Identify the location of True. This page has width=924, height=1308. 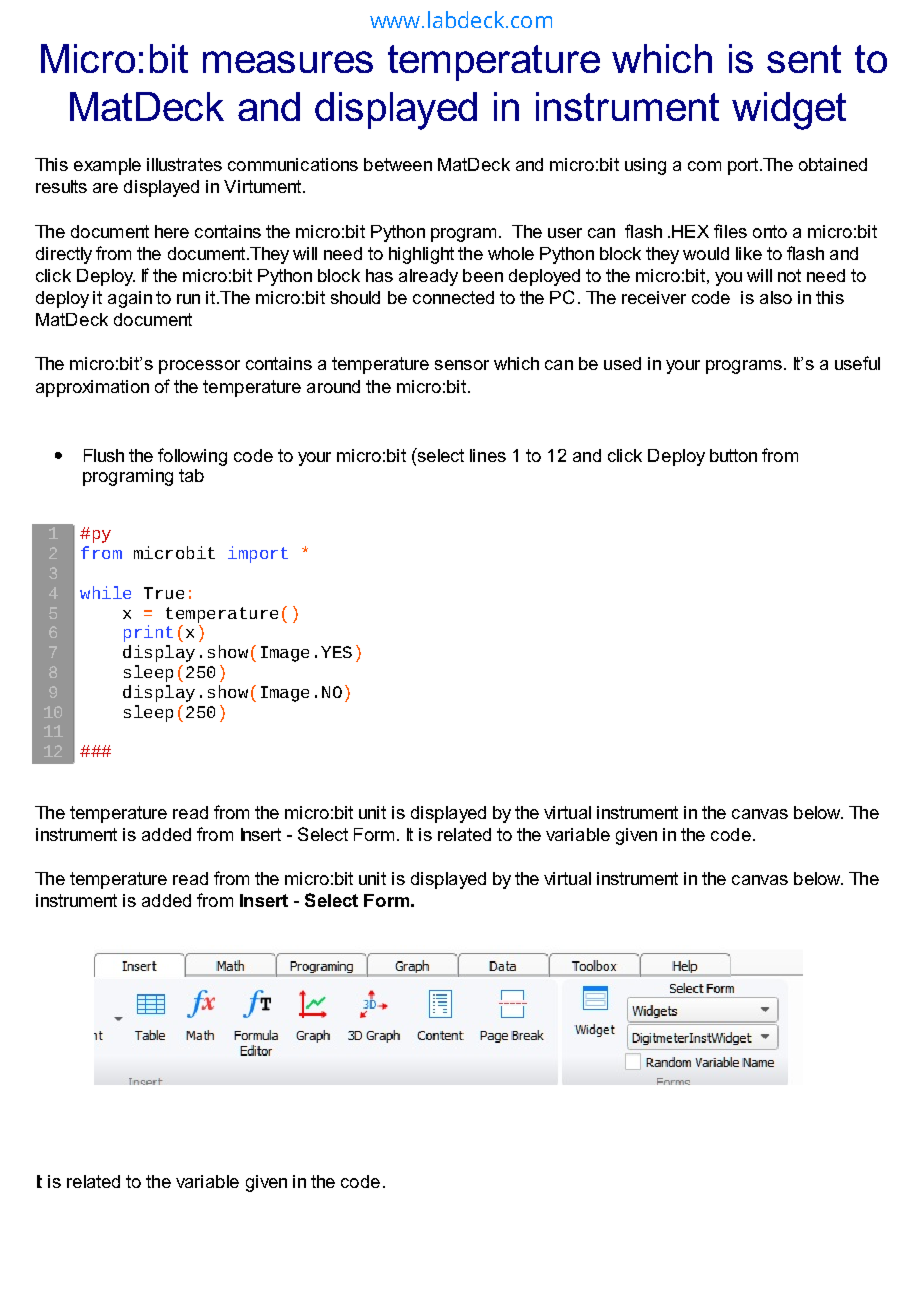
(164, 593).
